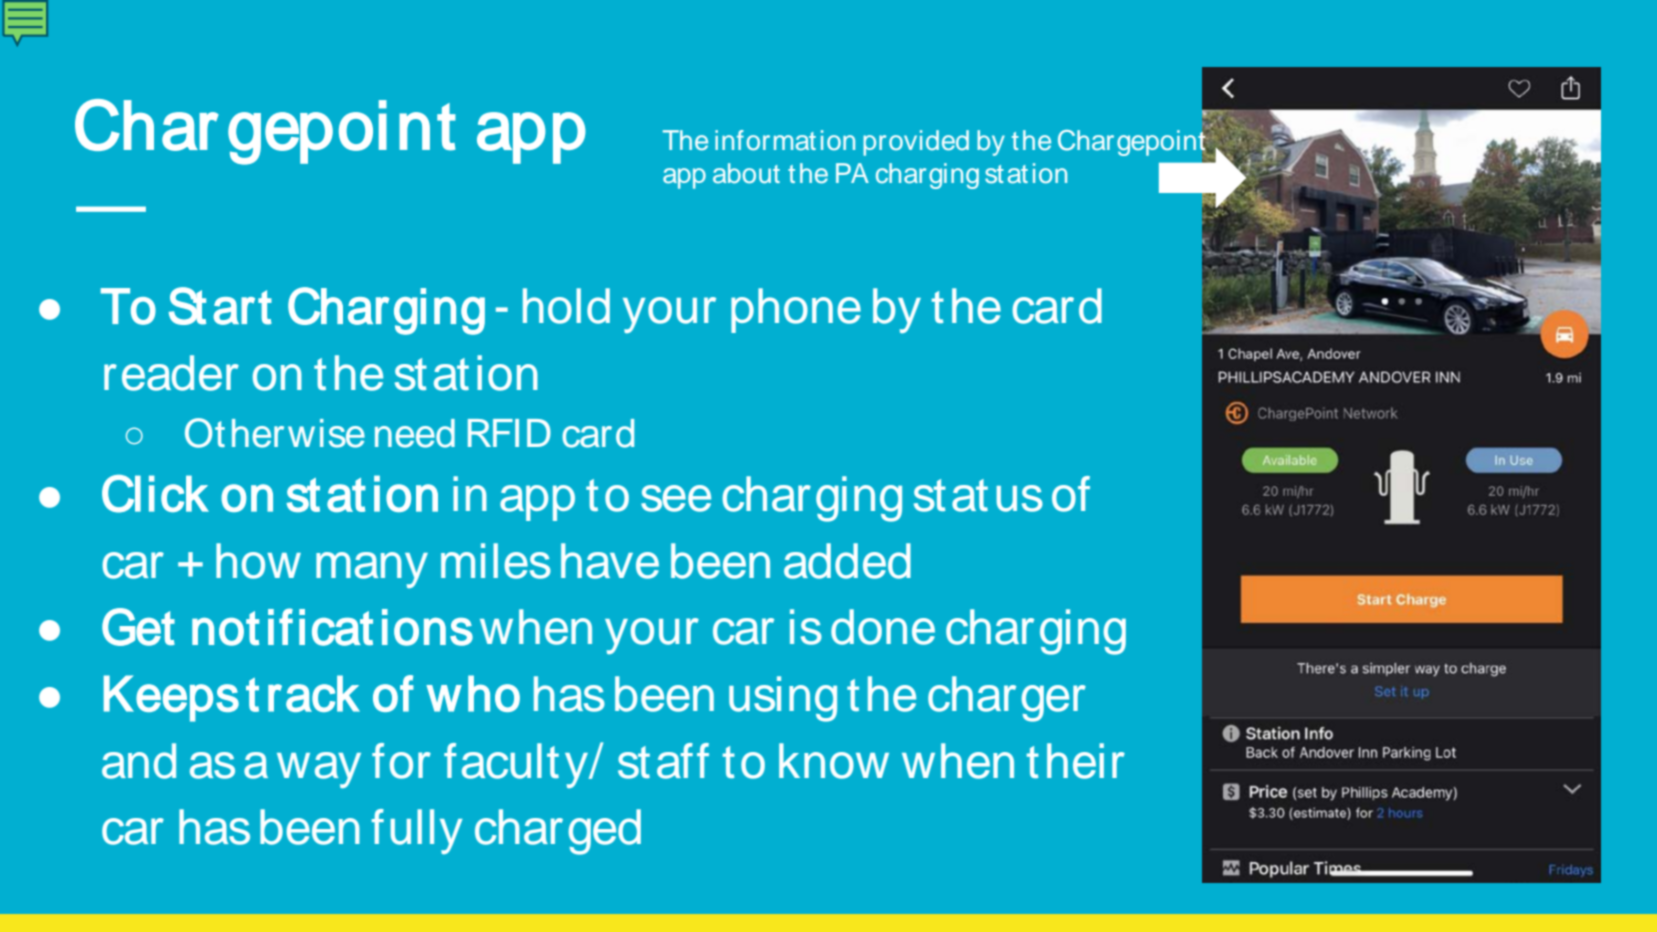  Describe the element at coordinates (319, 770) in the screenshot. I see `way` at that location.
